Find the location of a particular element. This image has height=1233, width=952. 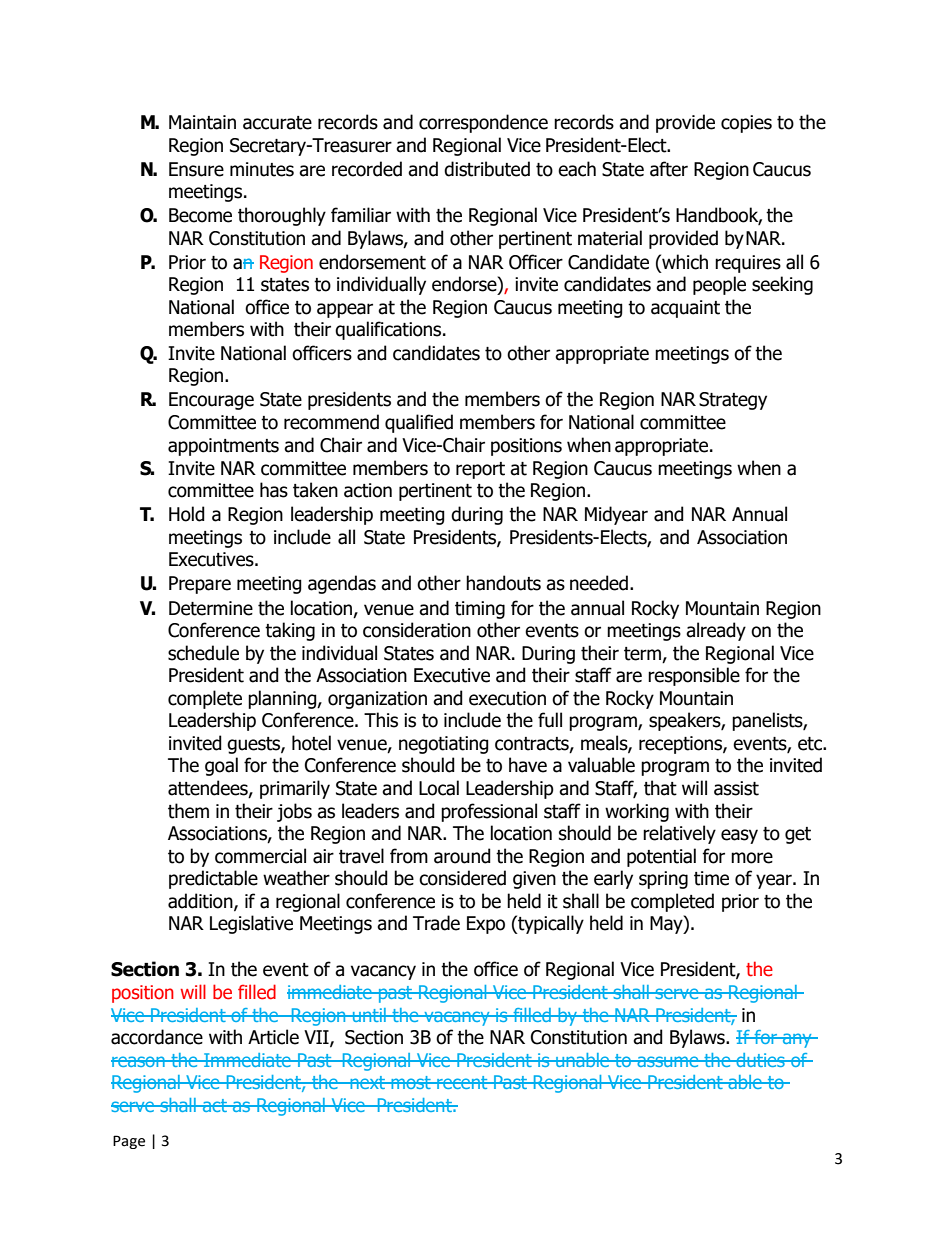

Ensure is located at coordinates (196, 169).
